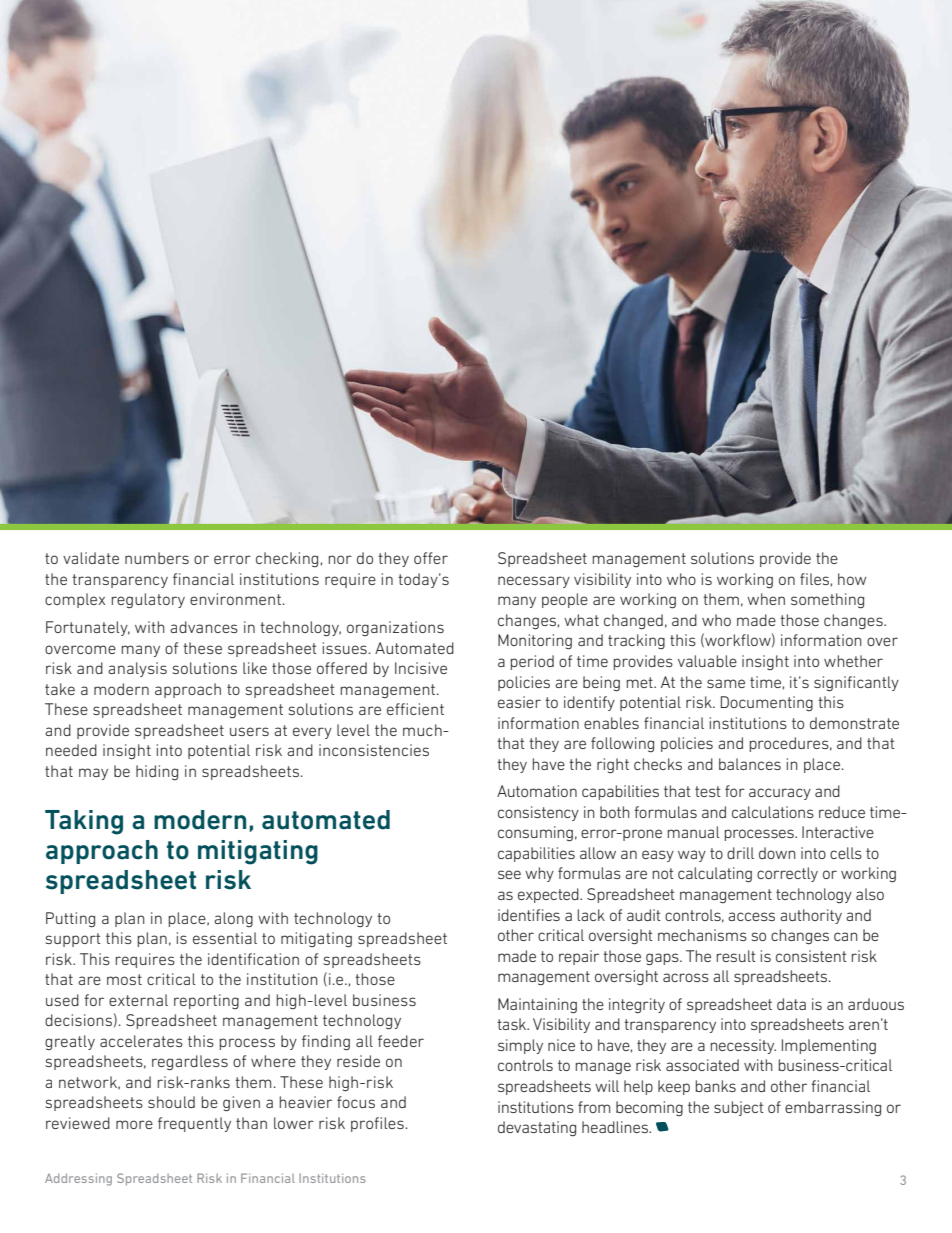  What do you see at coordinates (537, 1129) in the screenshot?
I see `devastating` at bounding box center [537, 1129].
